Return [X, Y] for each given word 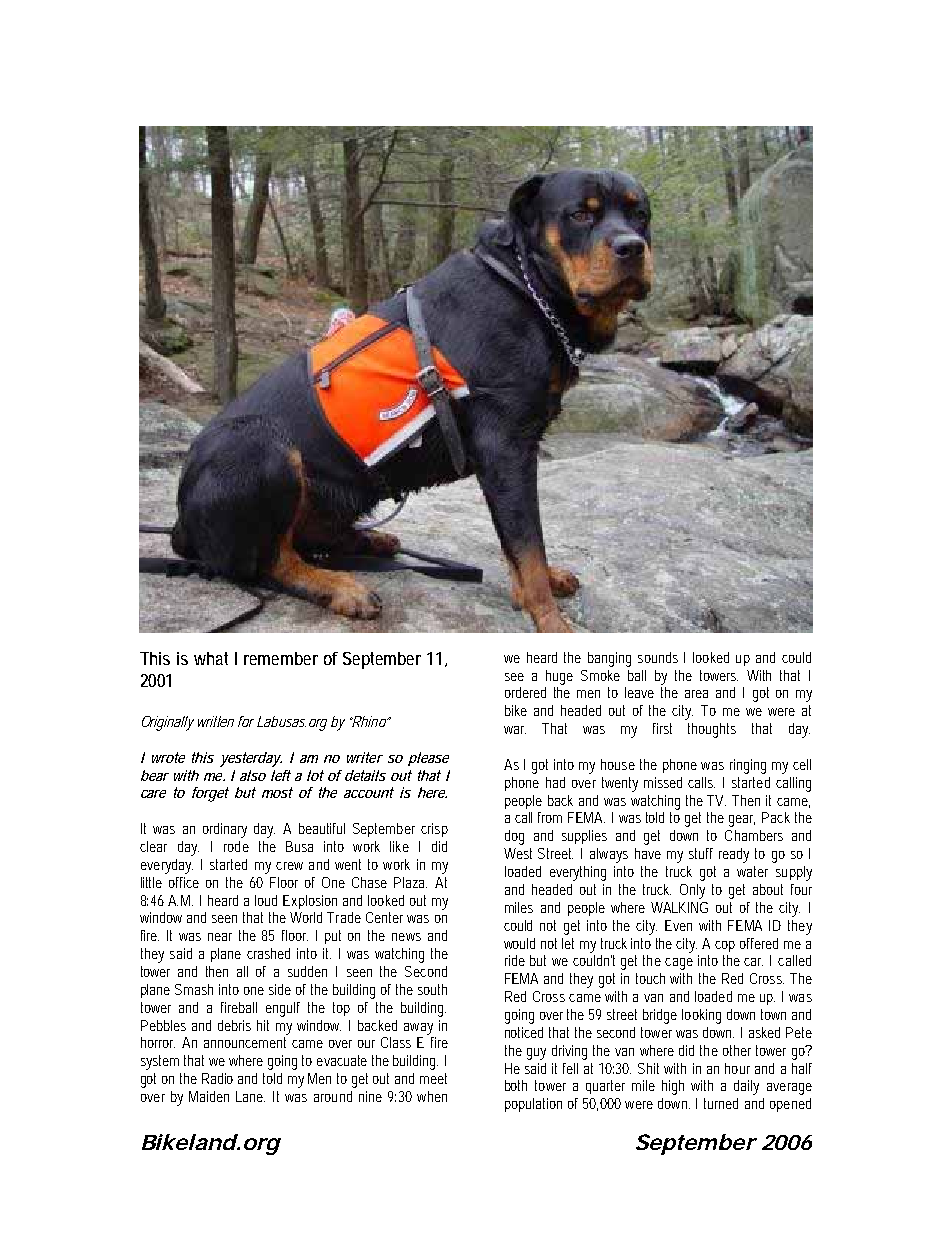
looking [701, 1016]
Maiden [209, 1096]
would [519, 943]
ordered [525, 692]
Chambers [754, 835]
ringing [748, 766]
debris [234, 1025]
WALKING [679, 907]
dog [514, 837]
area [696, 694]
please [428, 759]
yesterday [251, 759]
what [211, 658]
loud [266, 900]
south [432, 989]
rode [236, 846]
